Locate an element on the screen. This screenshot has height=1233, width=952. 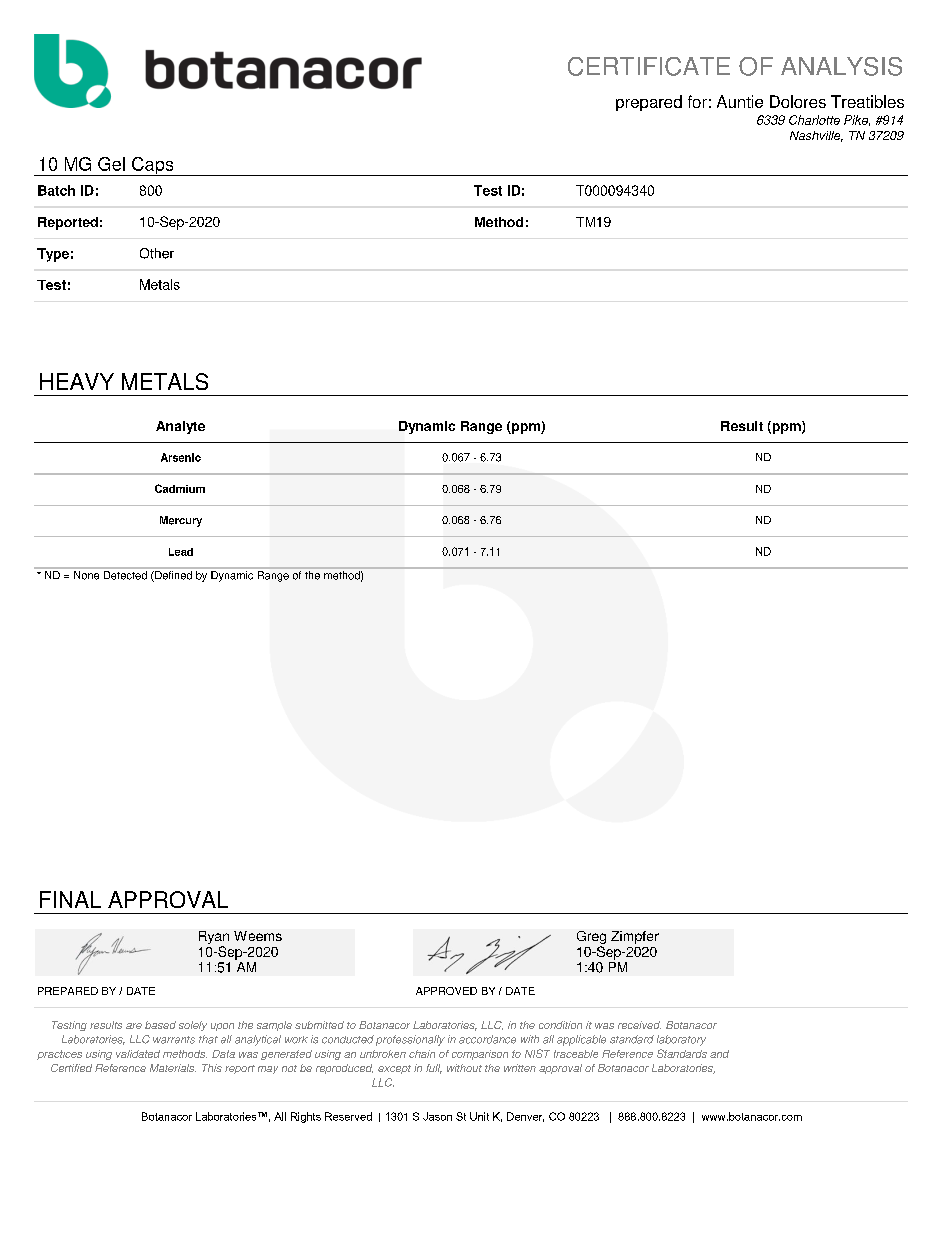
Caps is located at coordinates (153, 166).
